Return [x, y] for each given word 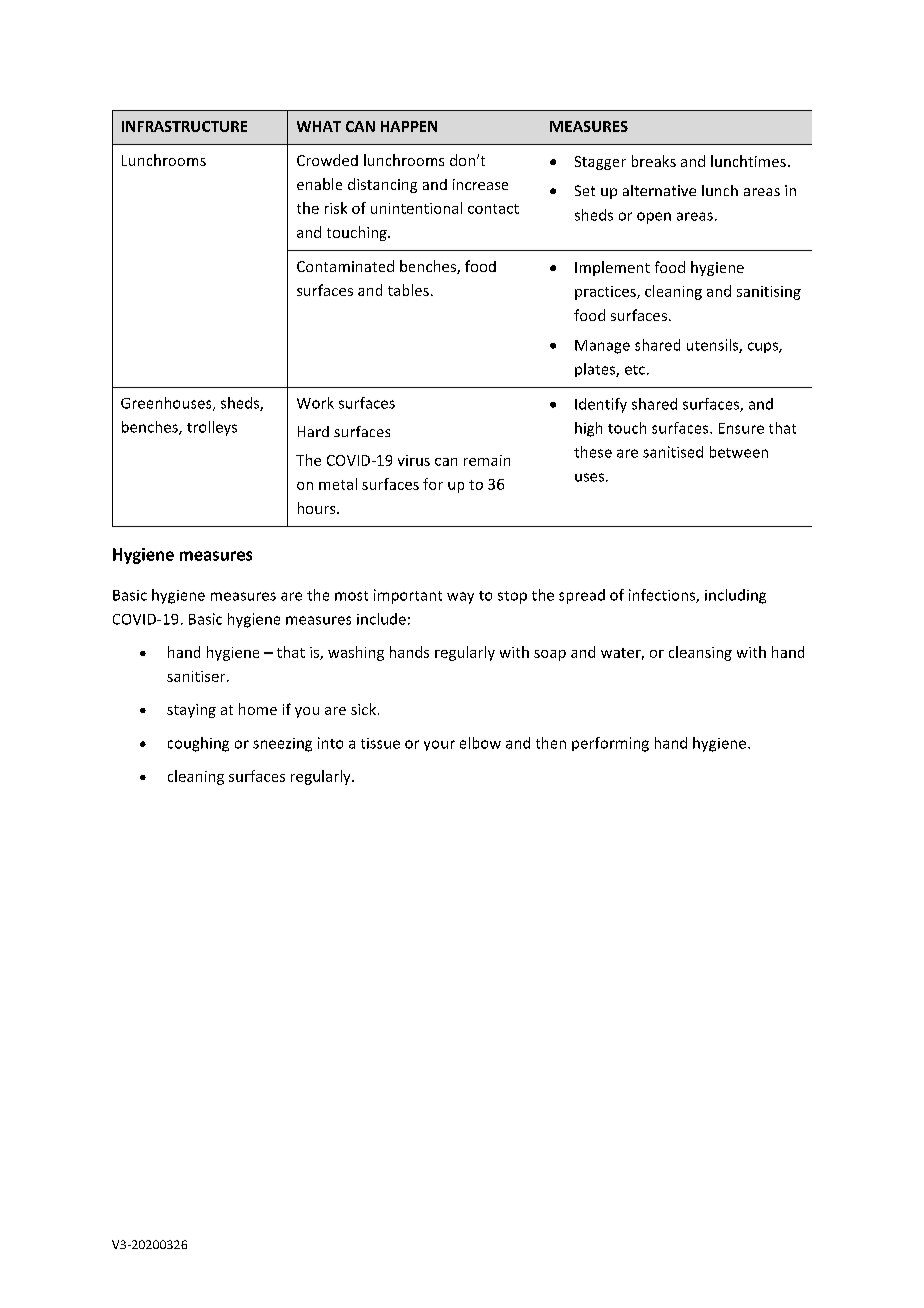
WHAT [319, 126]
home [258, 709]
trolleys [212, 428]
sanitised [673, 452]
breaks [654, 161]
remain [487, 460]
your [439, 745]
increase [480, 184]
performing [610, 744]
